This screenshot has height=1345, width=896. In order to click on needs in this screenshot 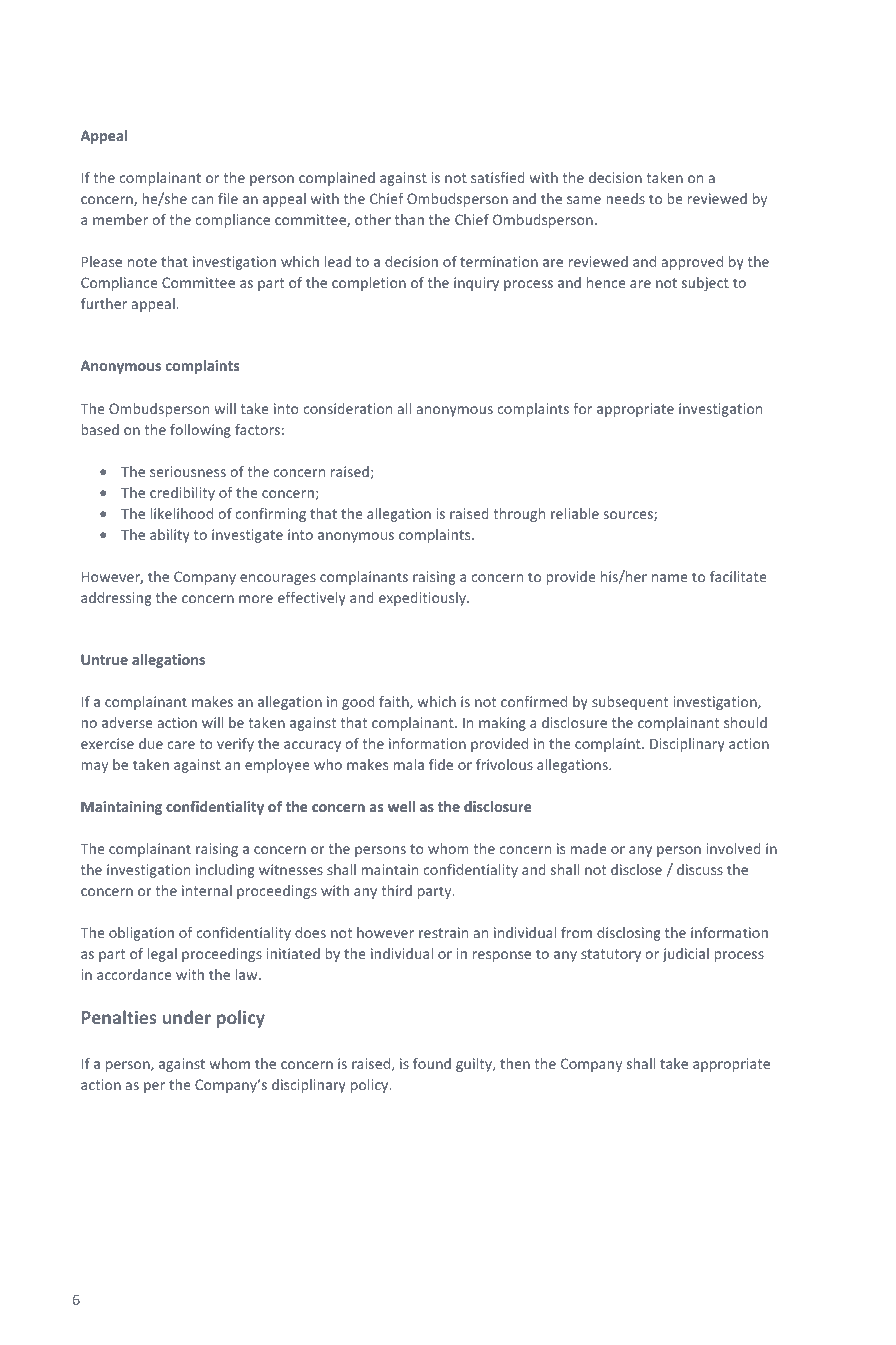, I will do `click(625, 198)`.
